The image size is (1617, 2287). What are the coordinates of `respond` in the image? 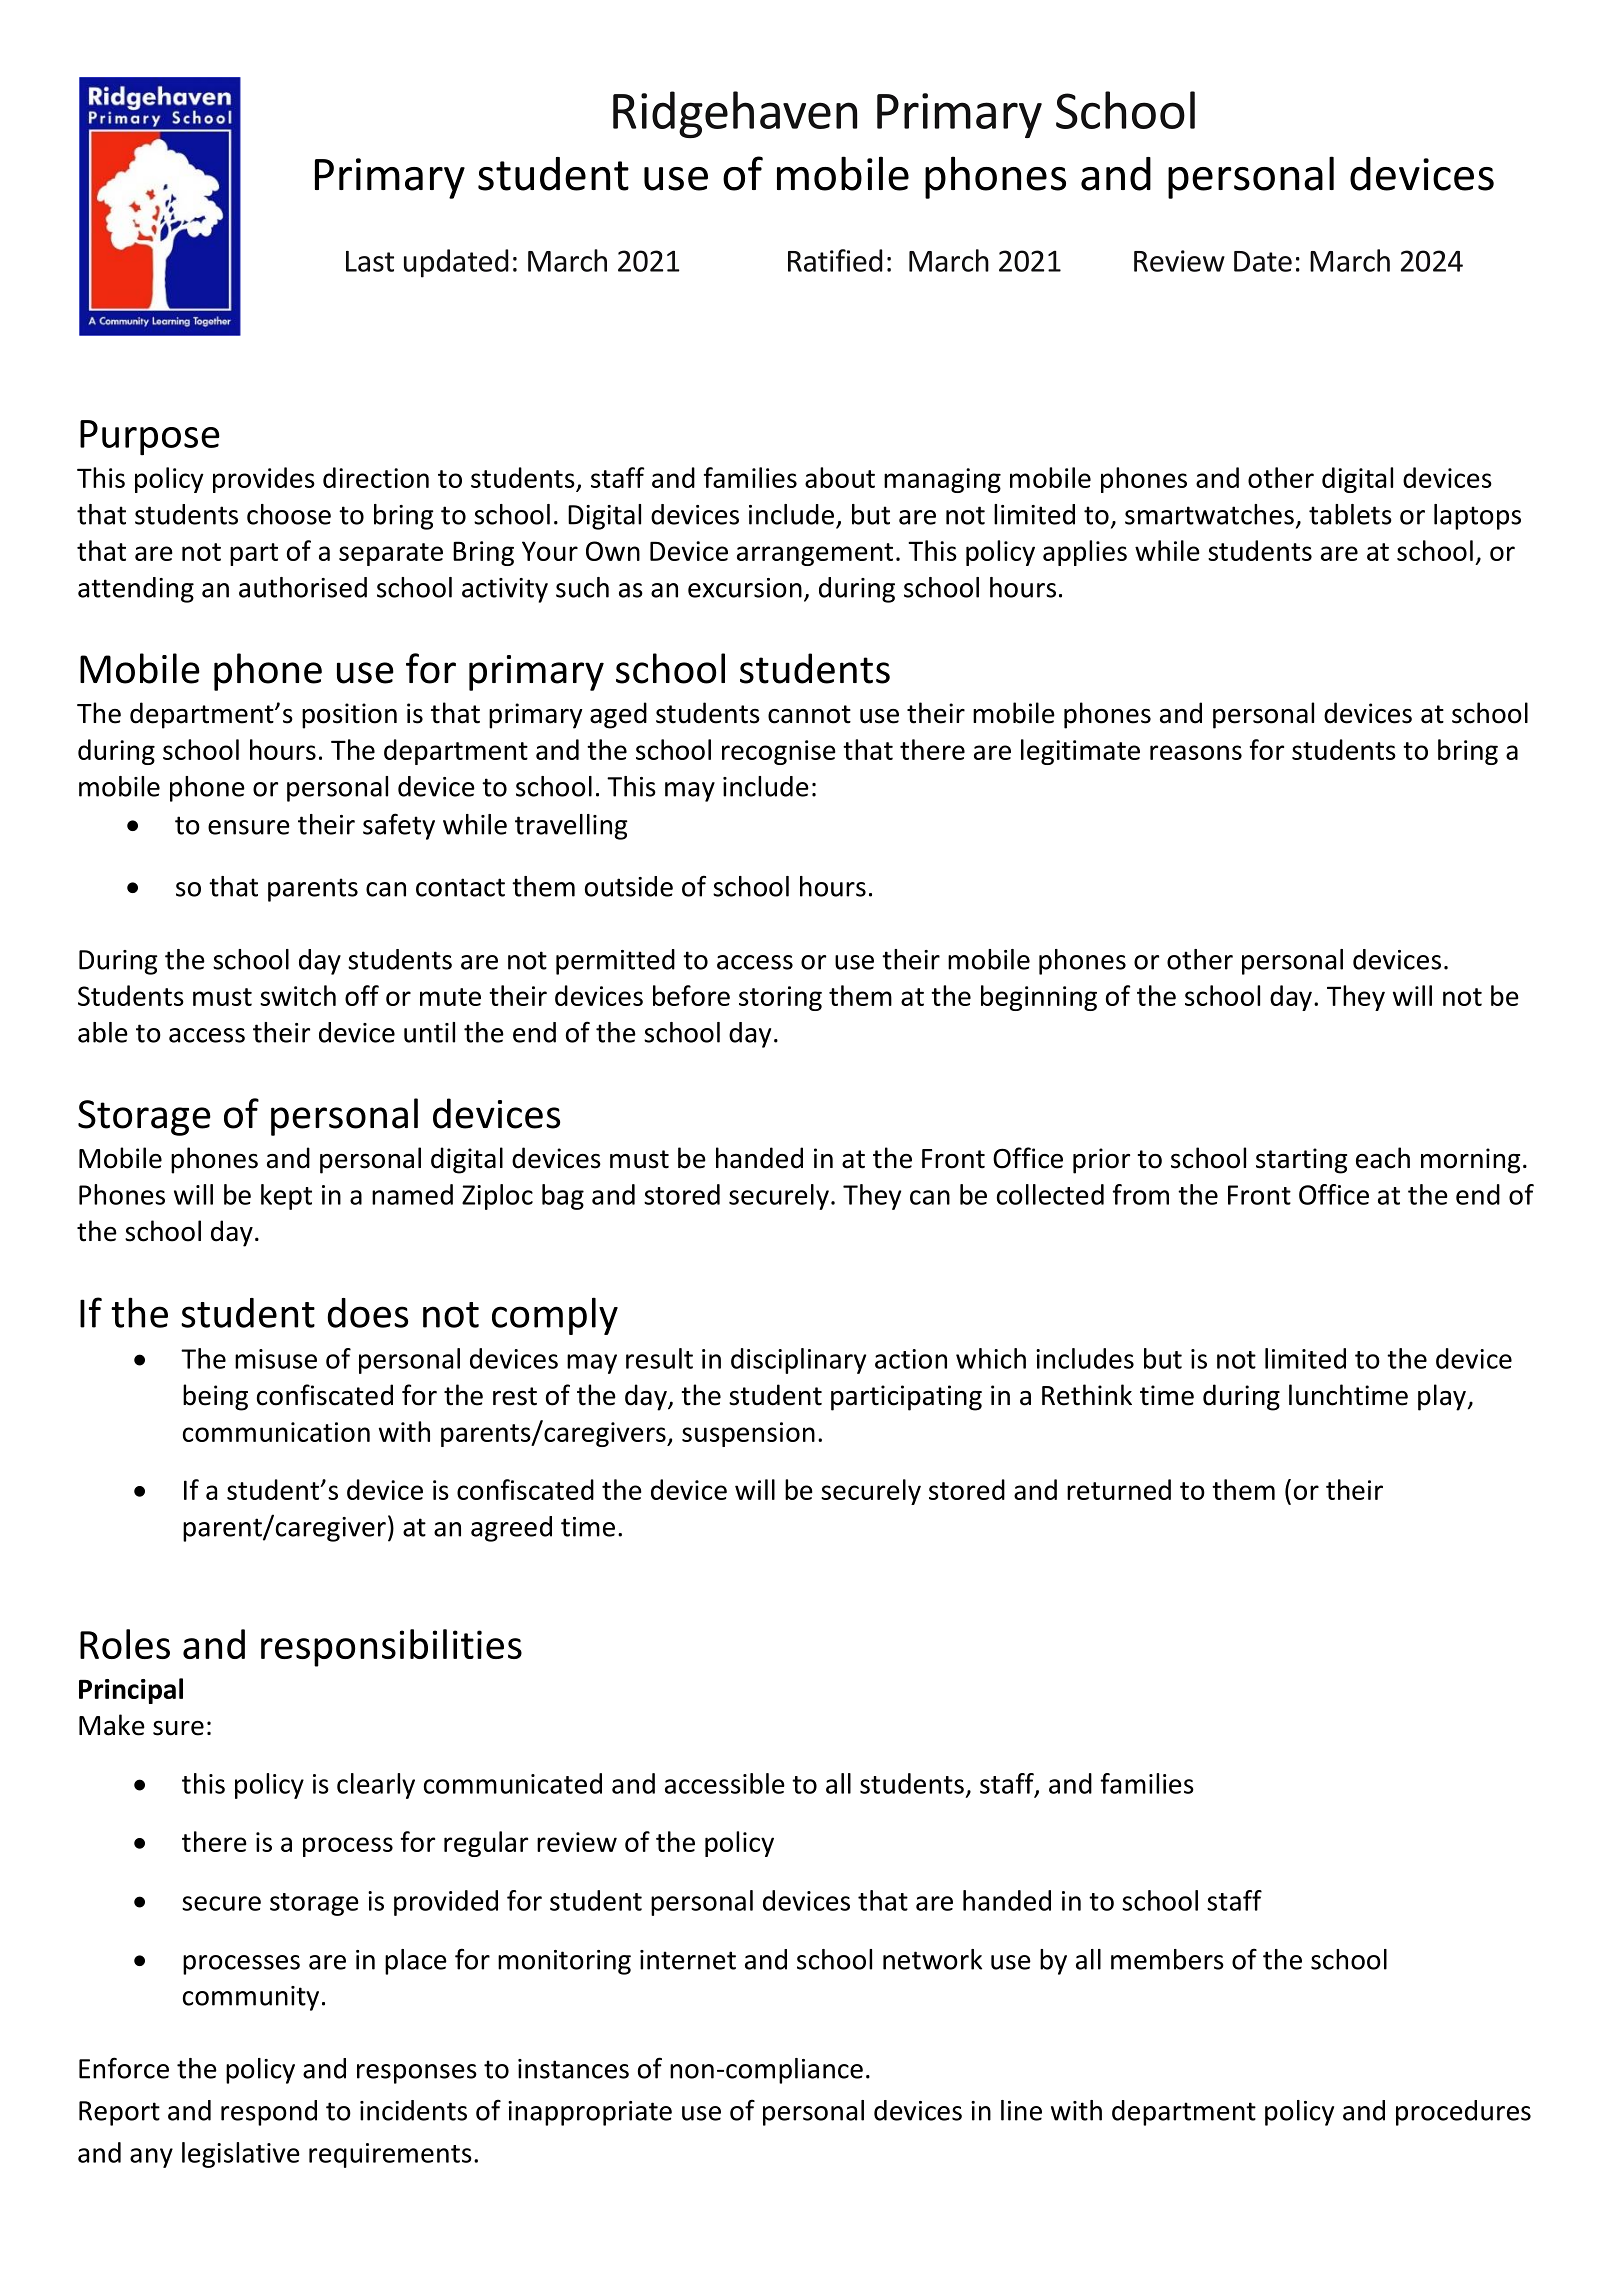 It's located at (269, 2113).
